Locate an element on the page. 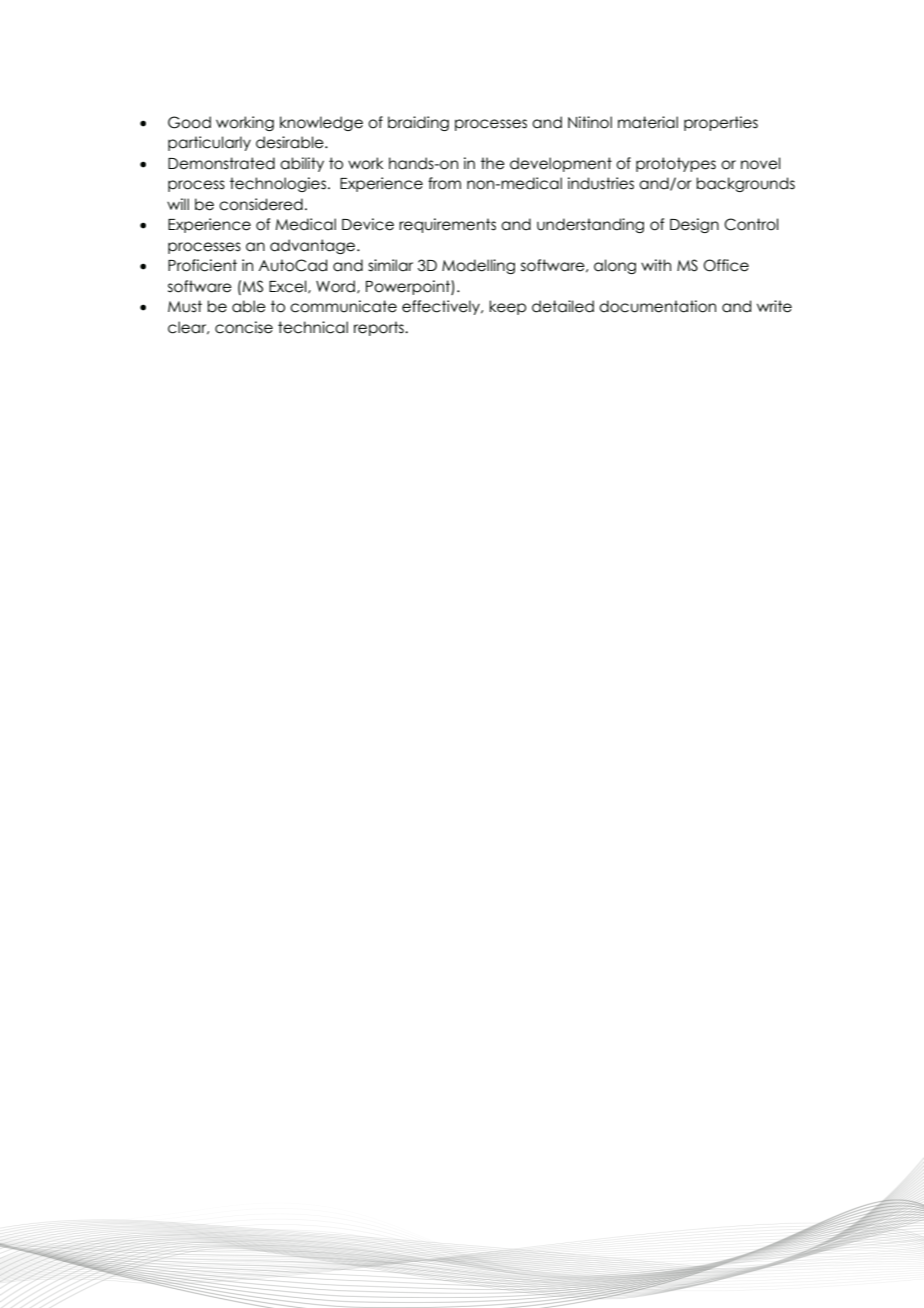  documentation is located at coordinates (657, 306).
